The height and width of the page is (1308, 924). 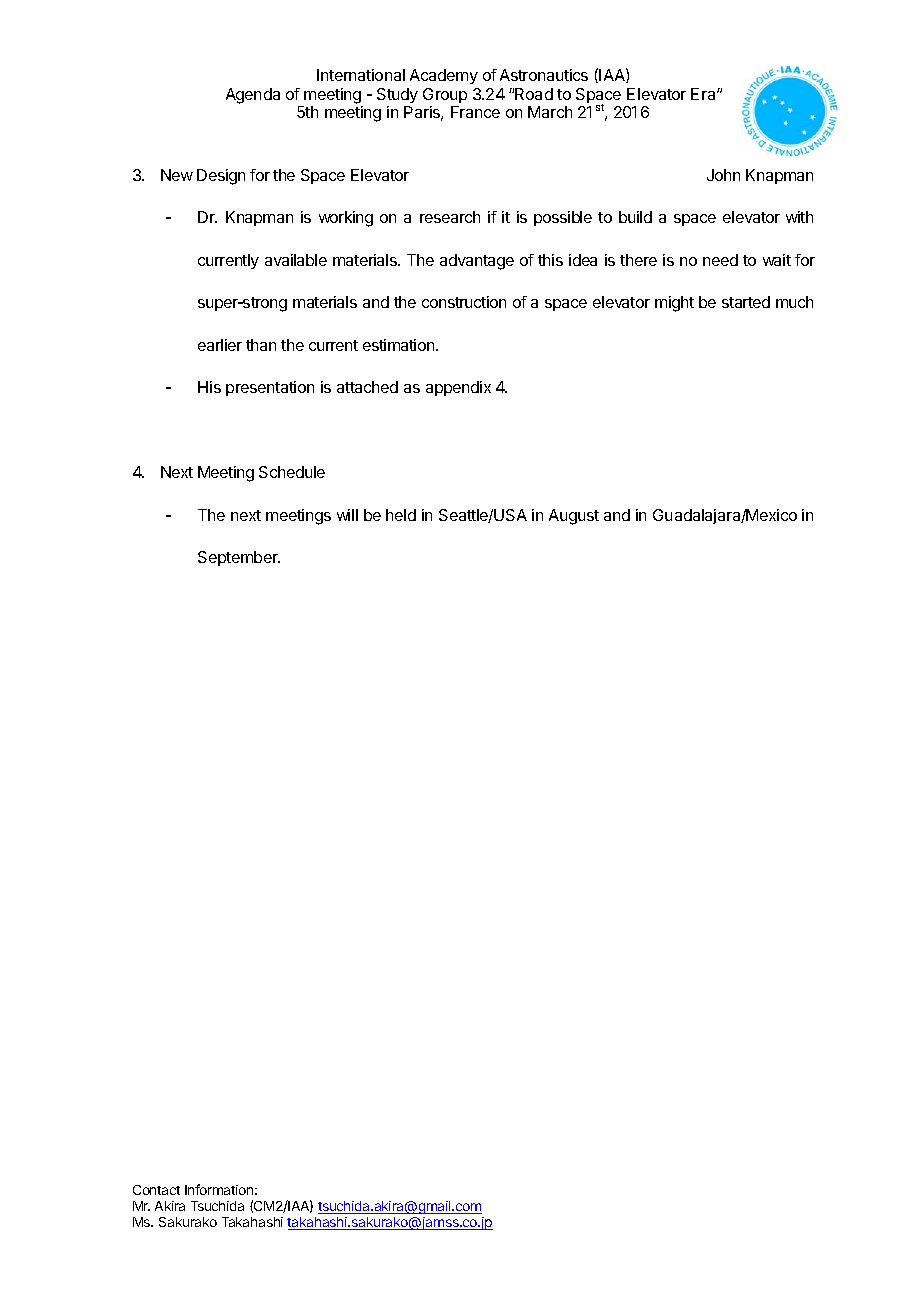 I want to click on might, so click(x=674, y=304).
